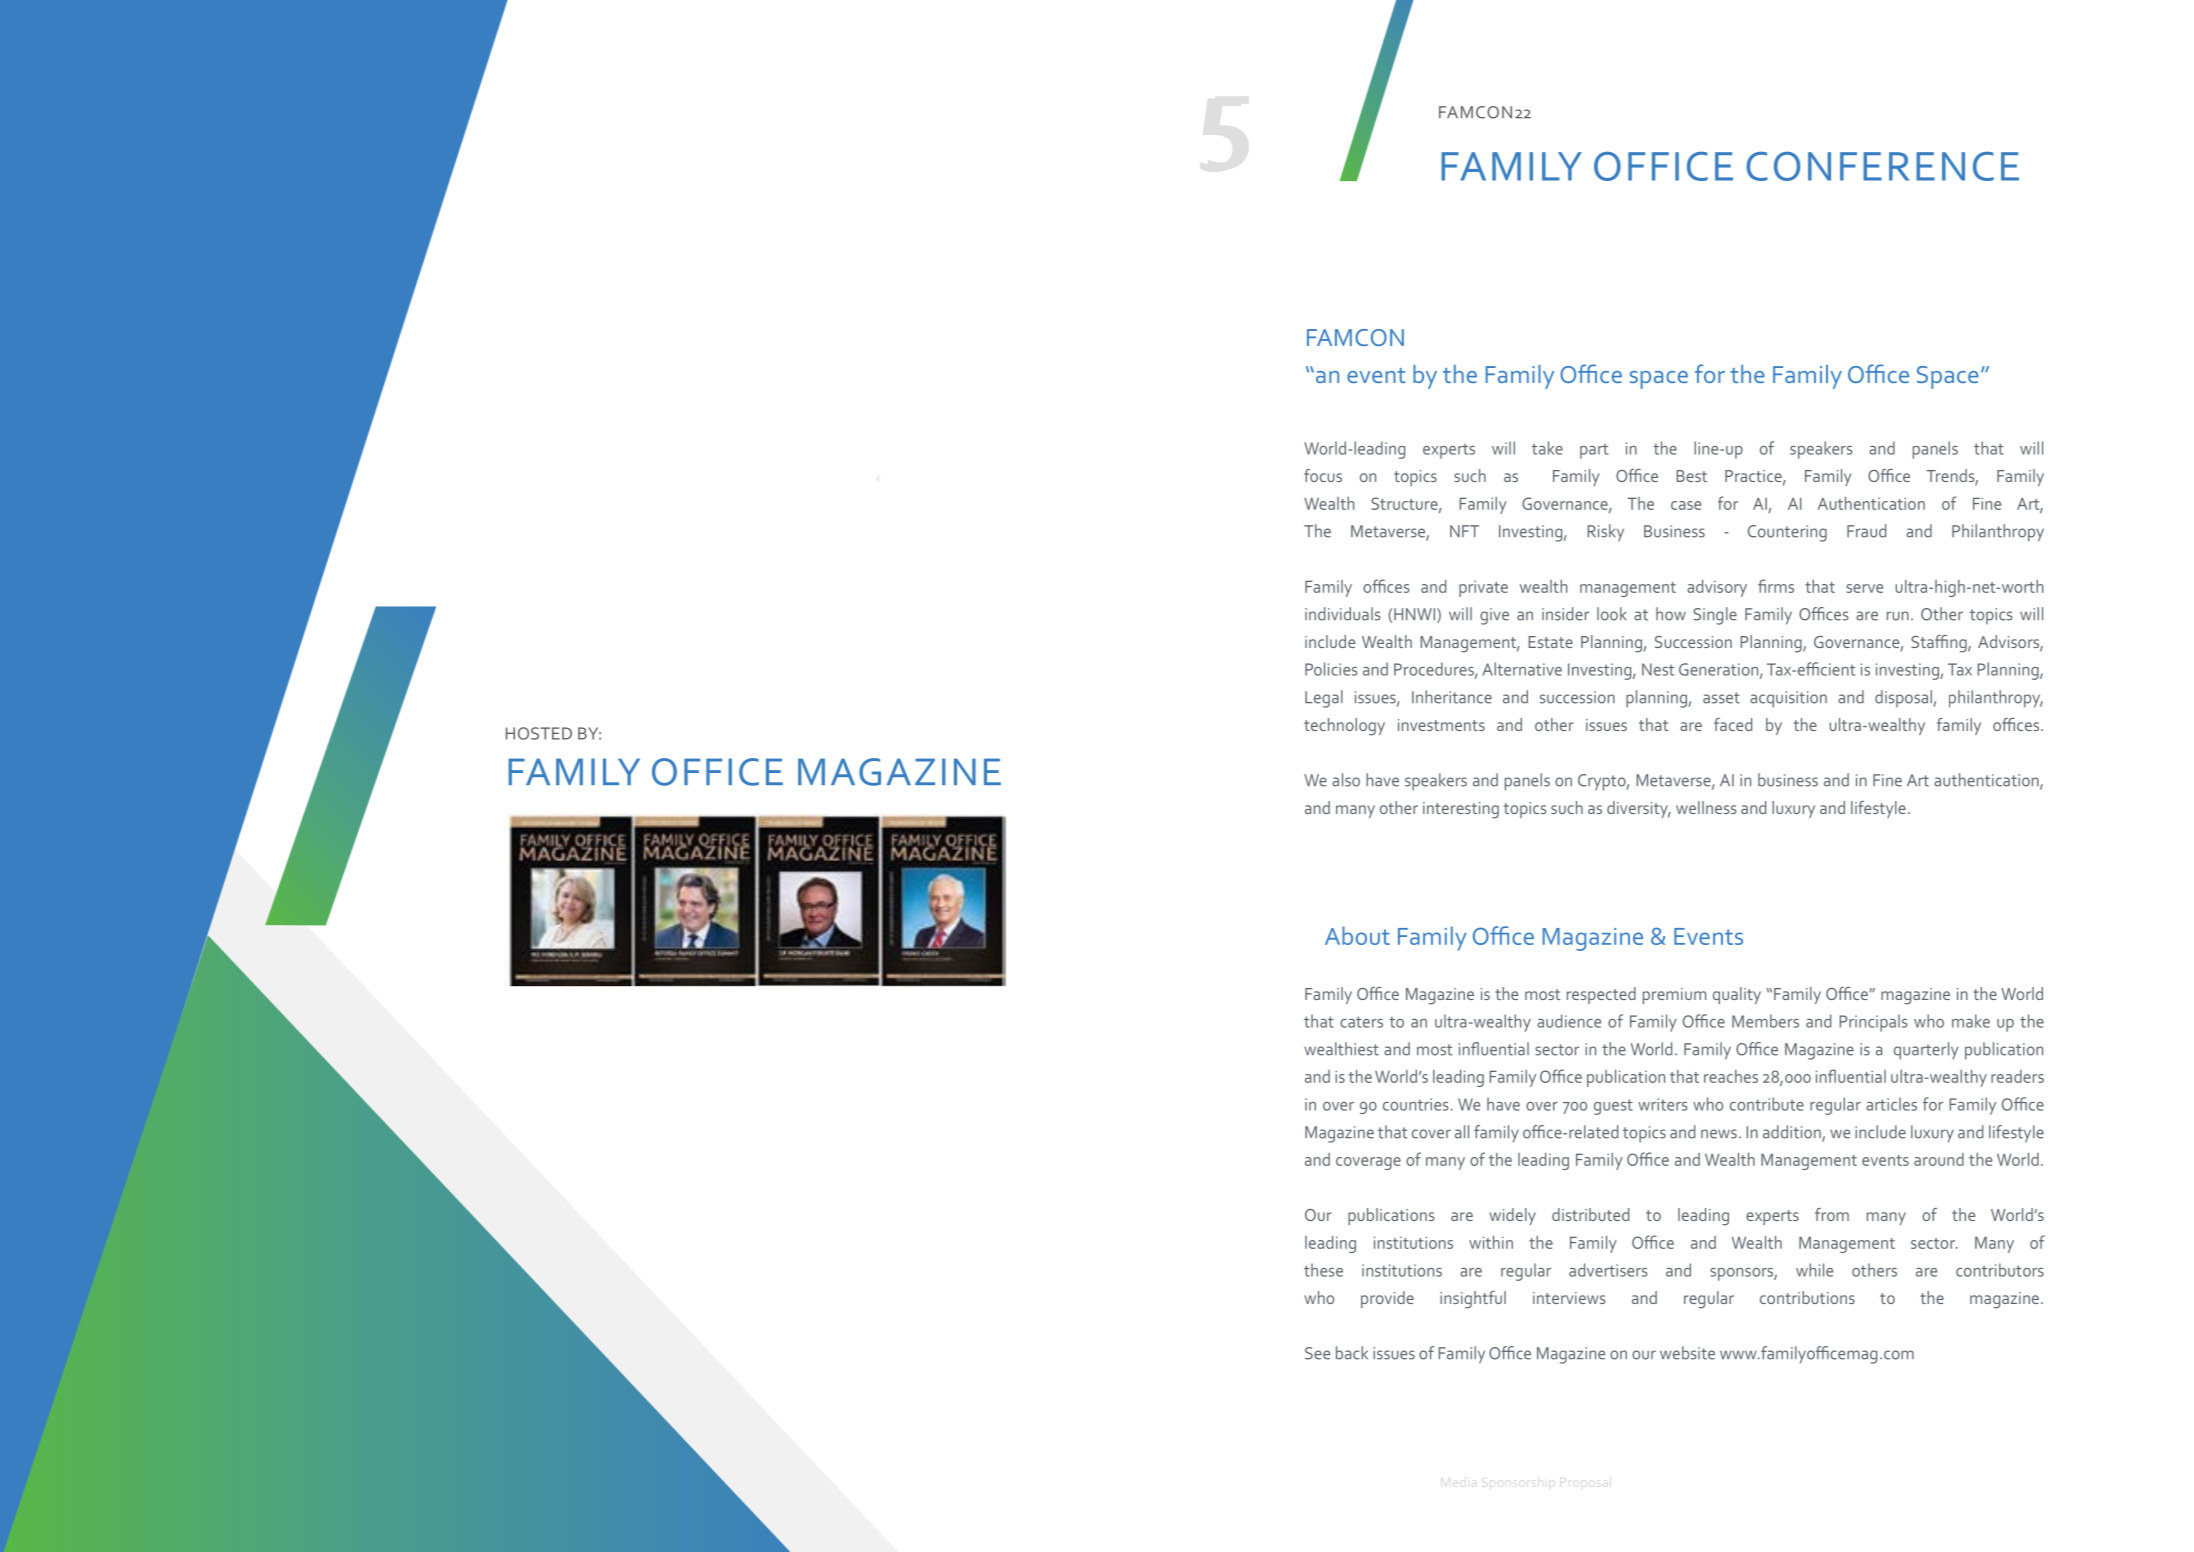  Describe the element at coordinates (1873, 1023) in the screenshot. I see `Principals` at that location.
